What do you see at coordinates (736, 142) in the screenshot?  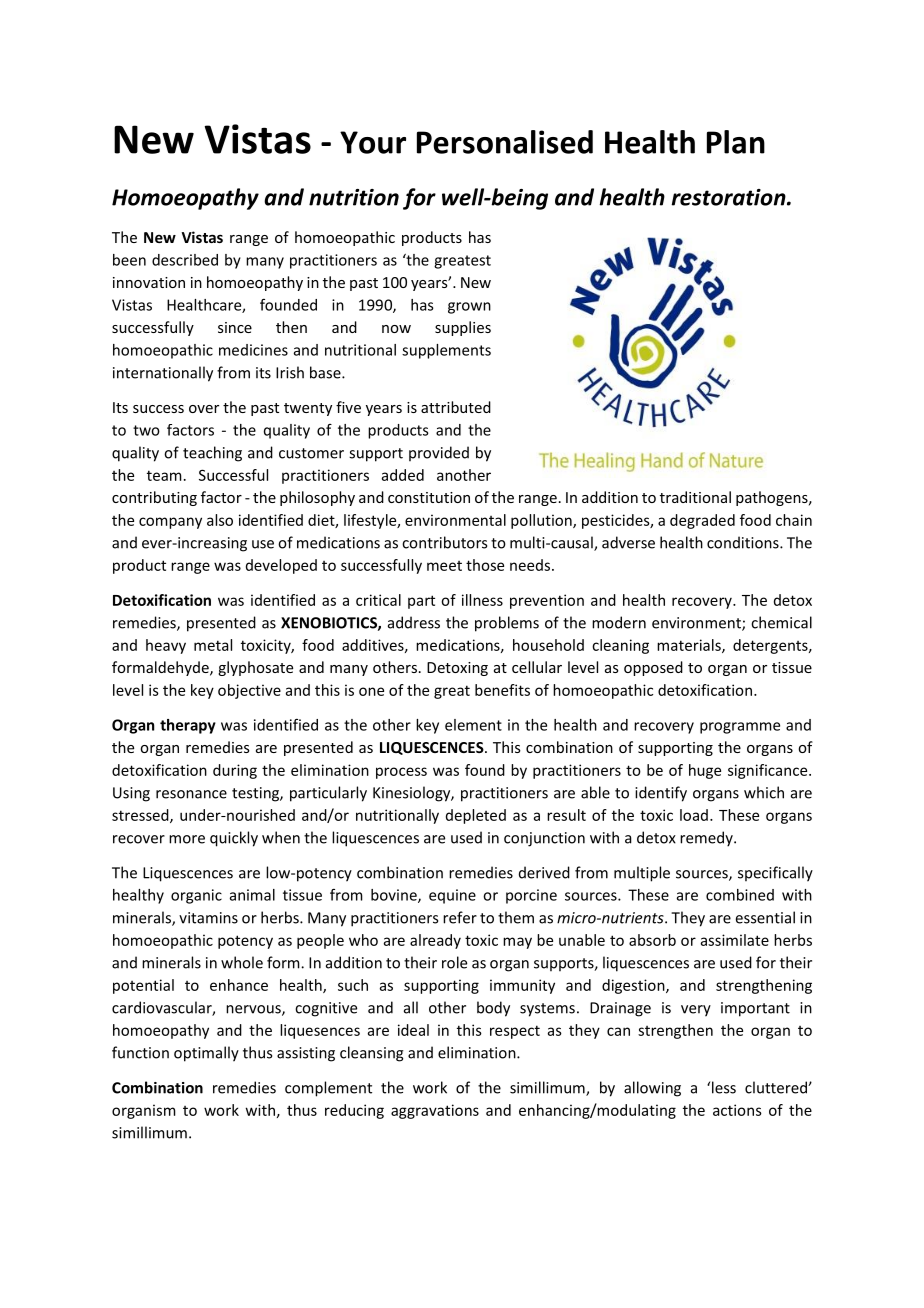 I see `Plan` at bounding box center [736, 142].
